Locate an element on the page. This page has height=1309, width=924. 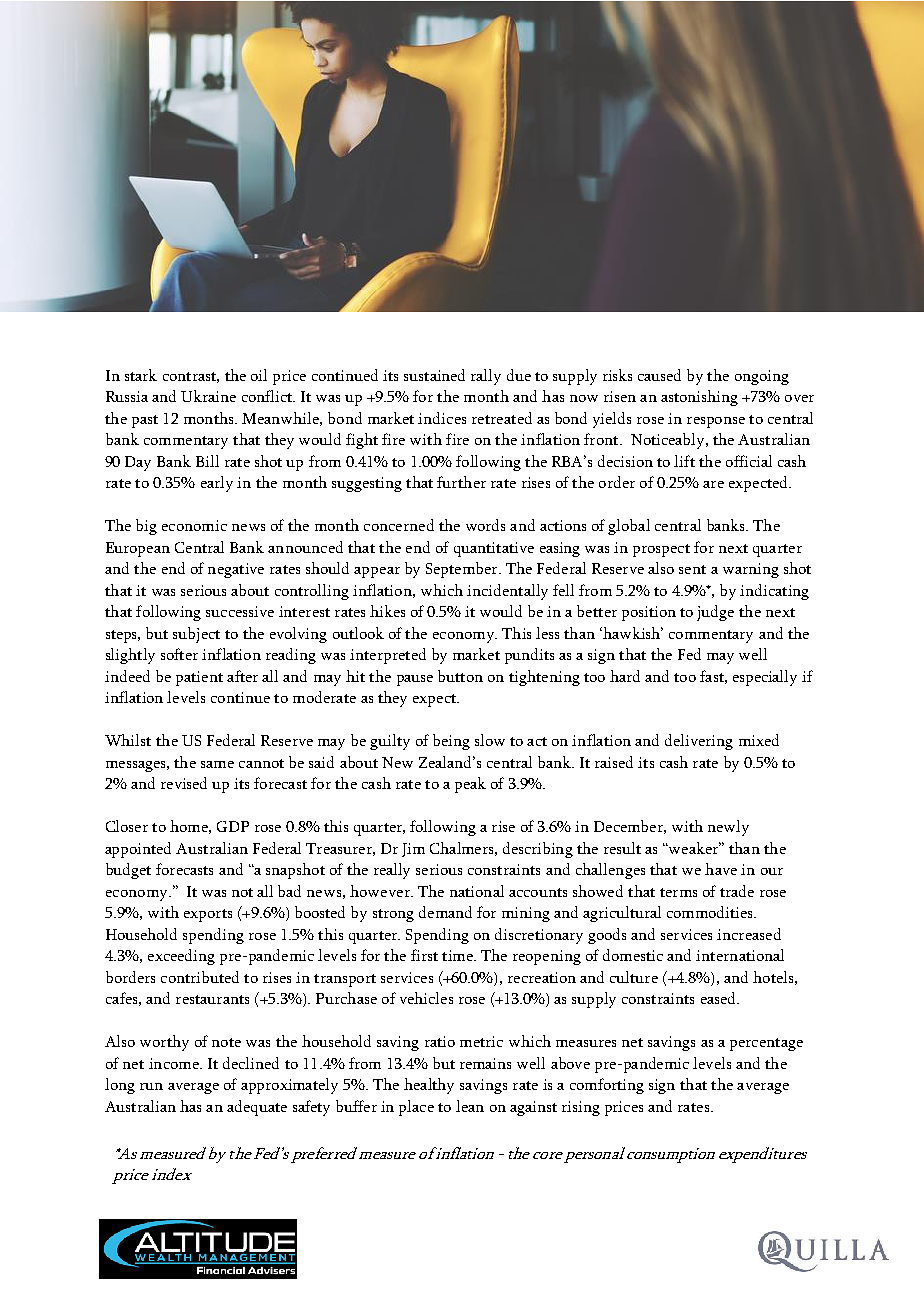
same is located at coordinates (217, 764).
